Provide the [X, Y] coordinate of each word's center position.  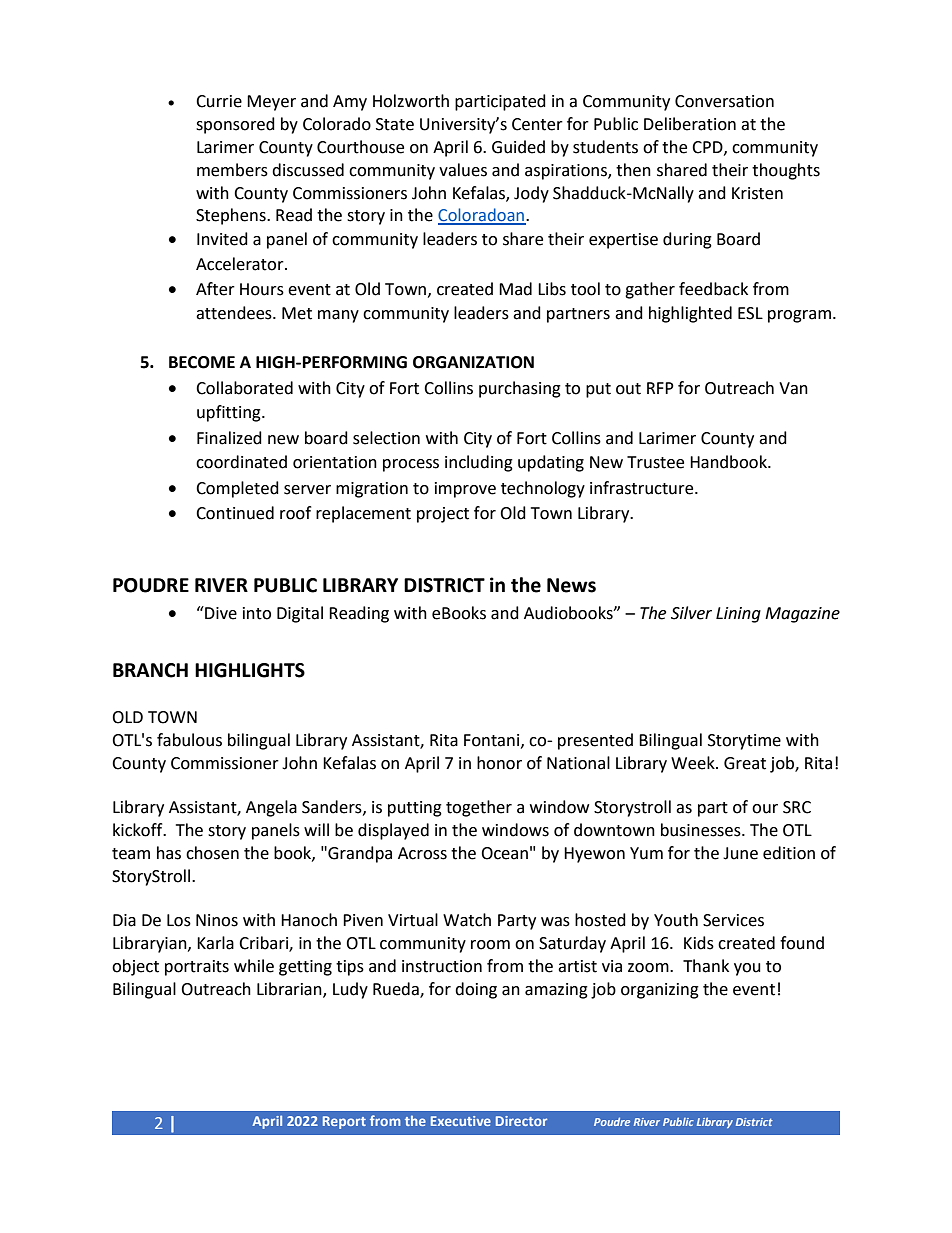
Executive [461, 1121]
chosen [212, 853]
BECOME [202, 362]
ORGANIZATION [473, 362]
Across [422, 853]
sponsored [235, 125]
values [463, 170]
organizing [660, 991]
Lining [738, 615]
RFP [660, 388]
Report [344, 1122]
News [571, 585]
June [740, 853]
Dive [220, 613]
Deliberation [690, 124]
